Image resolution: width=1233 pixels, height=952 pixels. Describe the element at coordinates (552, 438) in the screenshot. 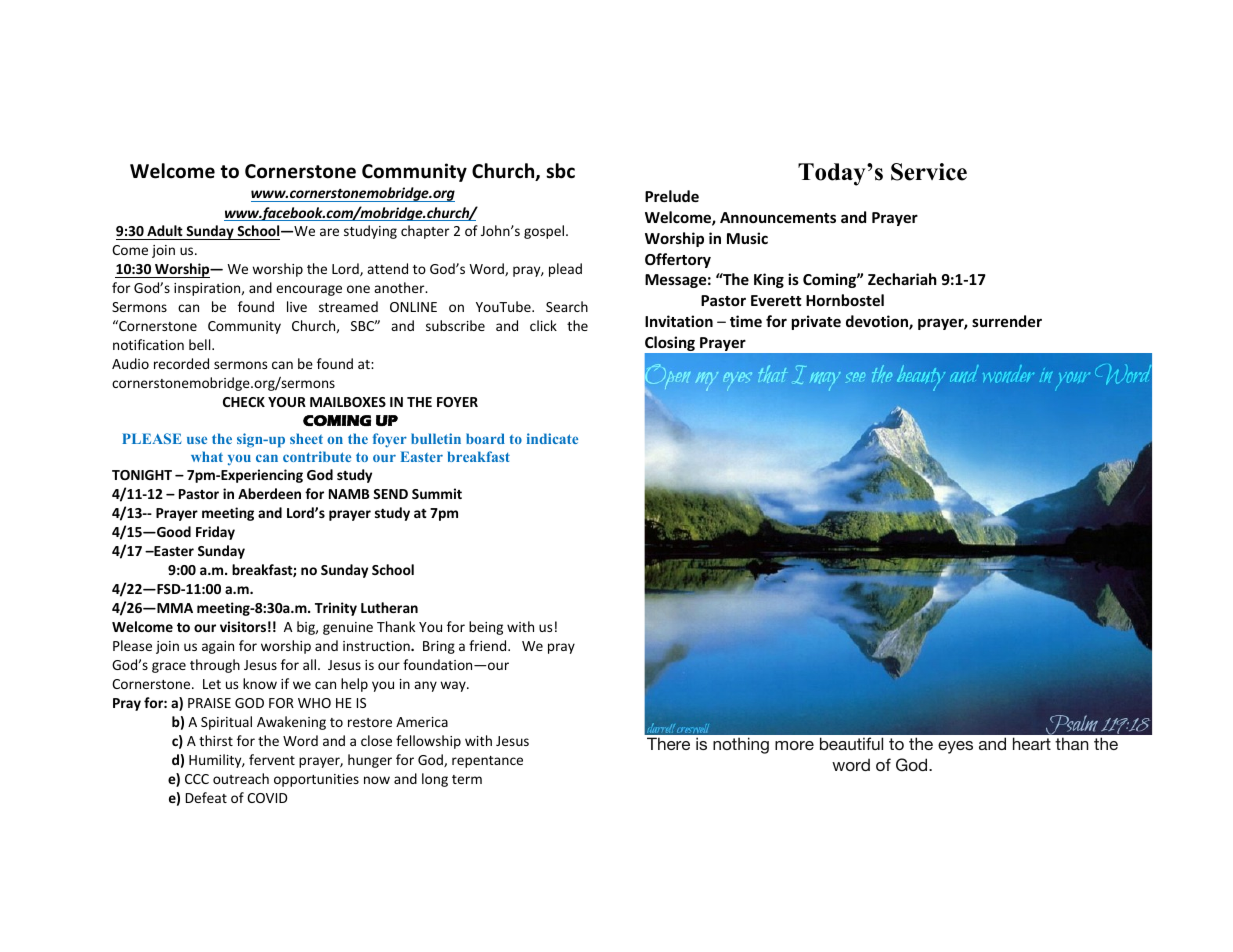

I see `indicate` at that location.
